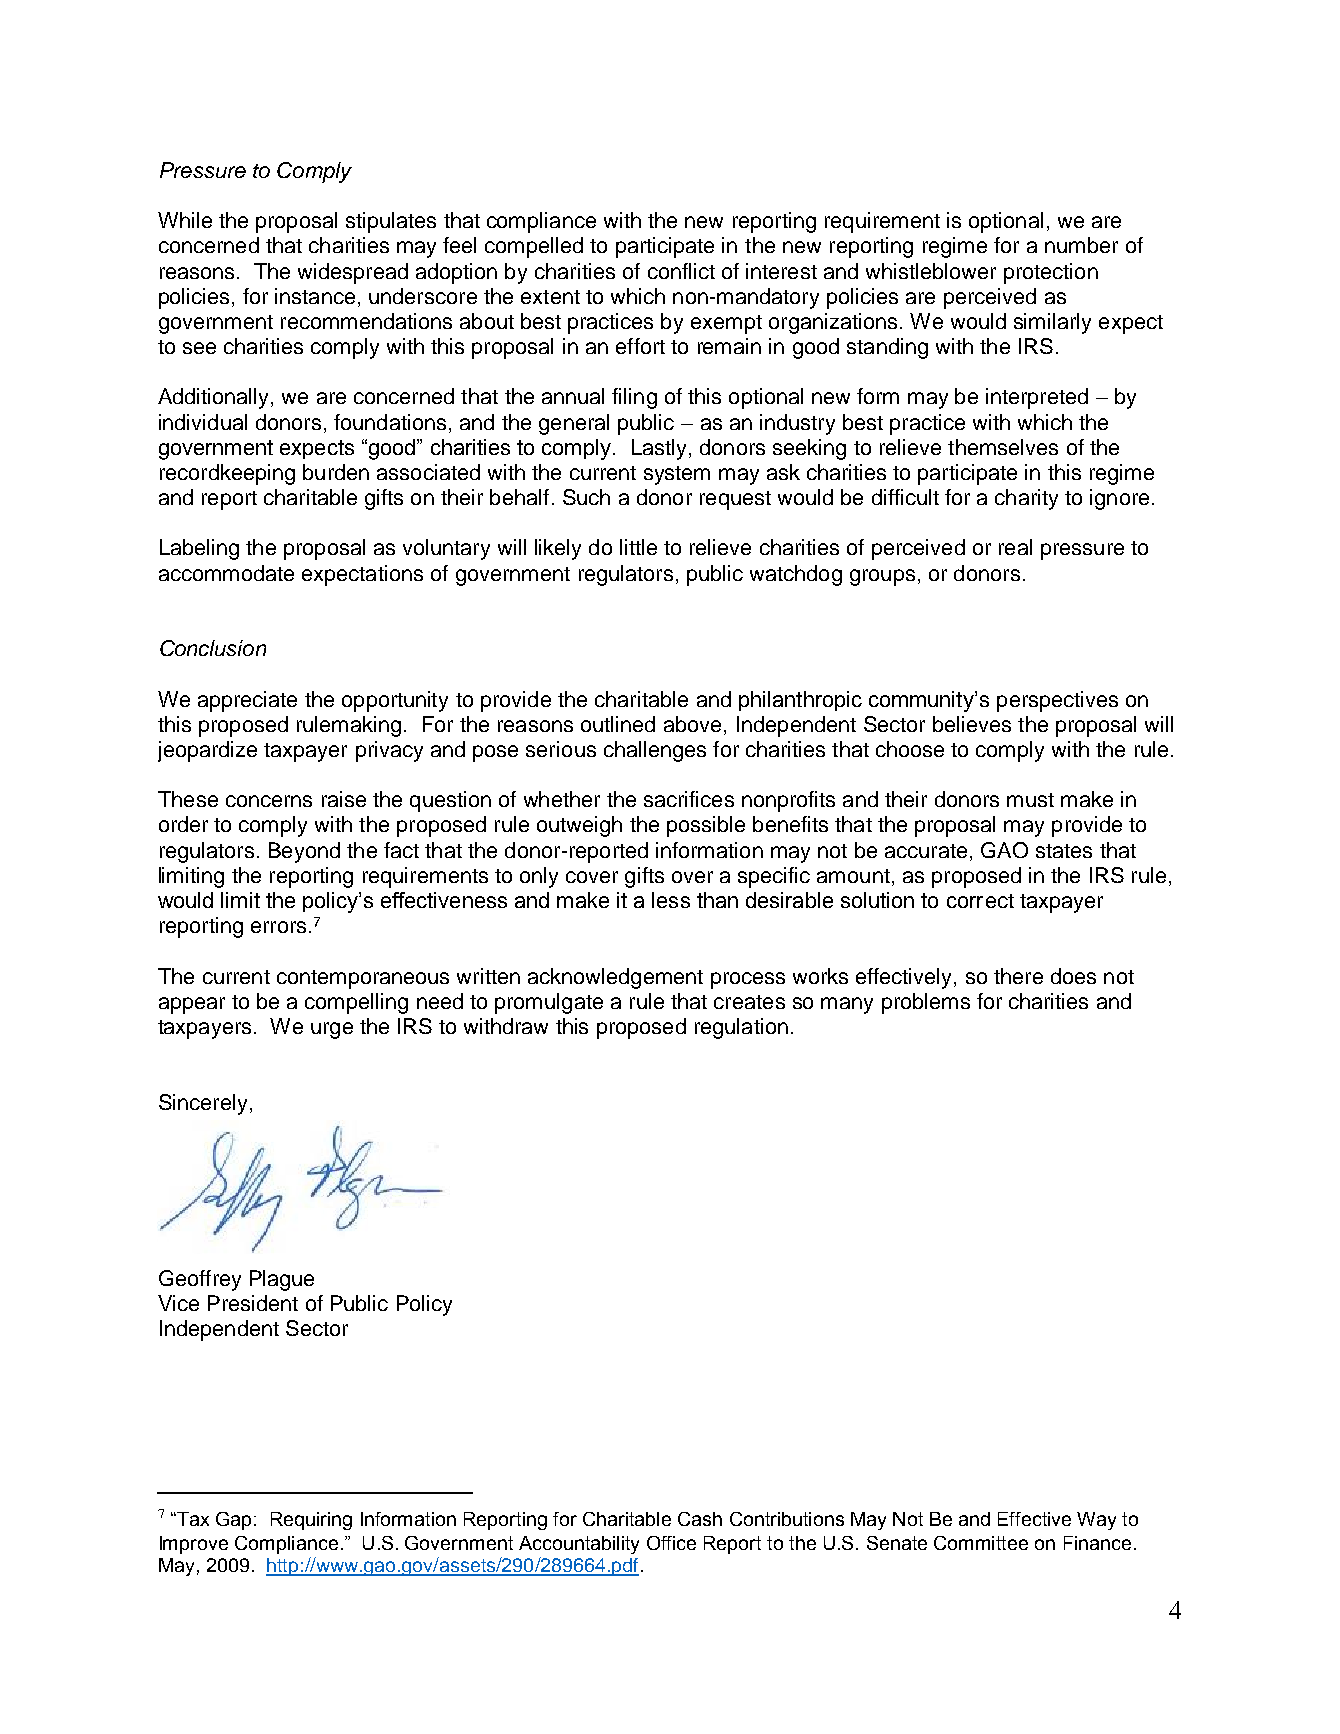 The height and width of the screenshot is (1734, 1340). What do you see at coordinates (700, 1519) in the screenshot?
I see `Cash` at bounding box center [700, 1519].
